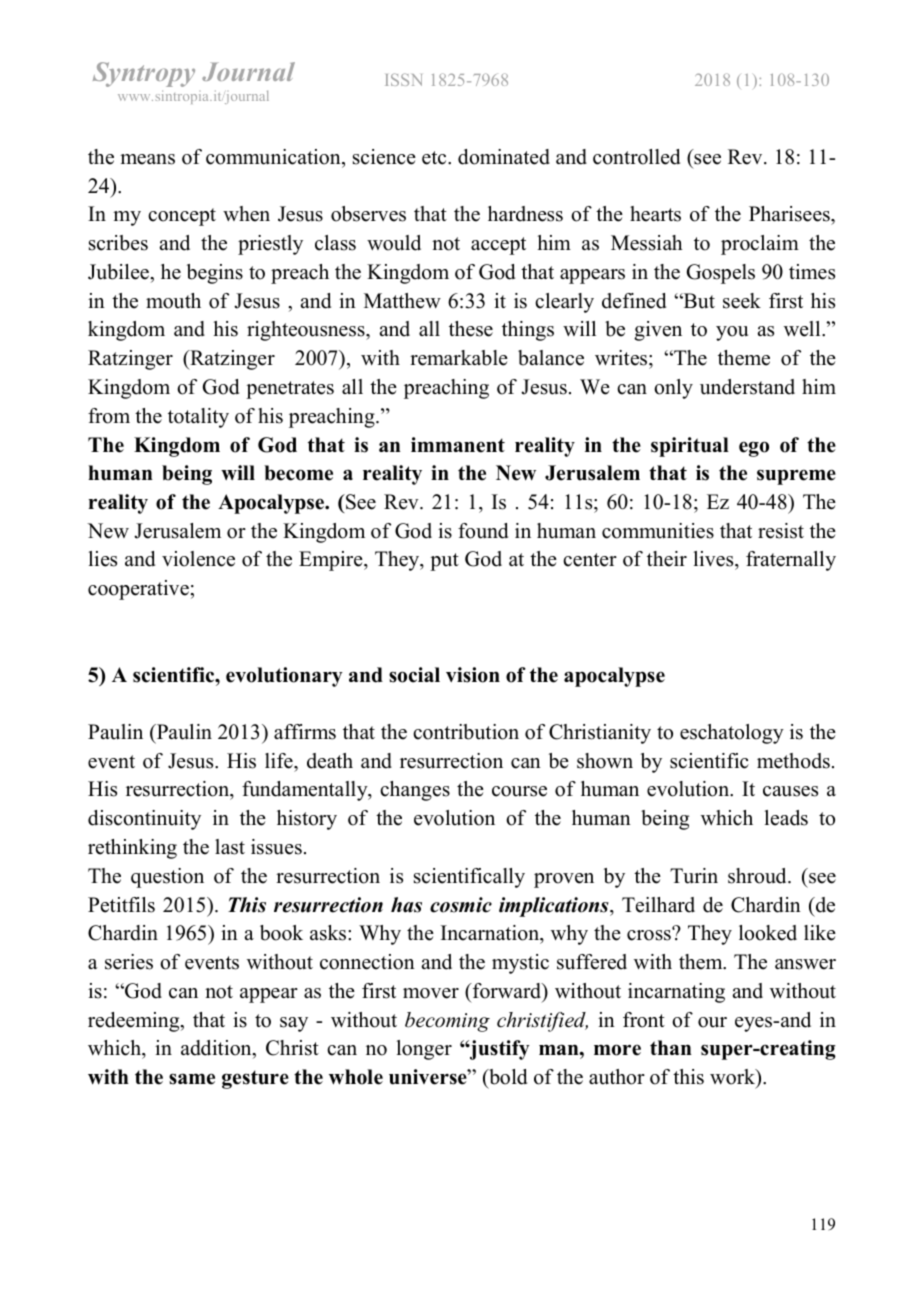 This screenshot has height=1308, width=924. I want to click on controlled, so click(636, 157).
